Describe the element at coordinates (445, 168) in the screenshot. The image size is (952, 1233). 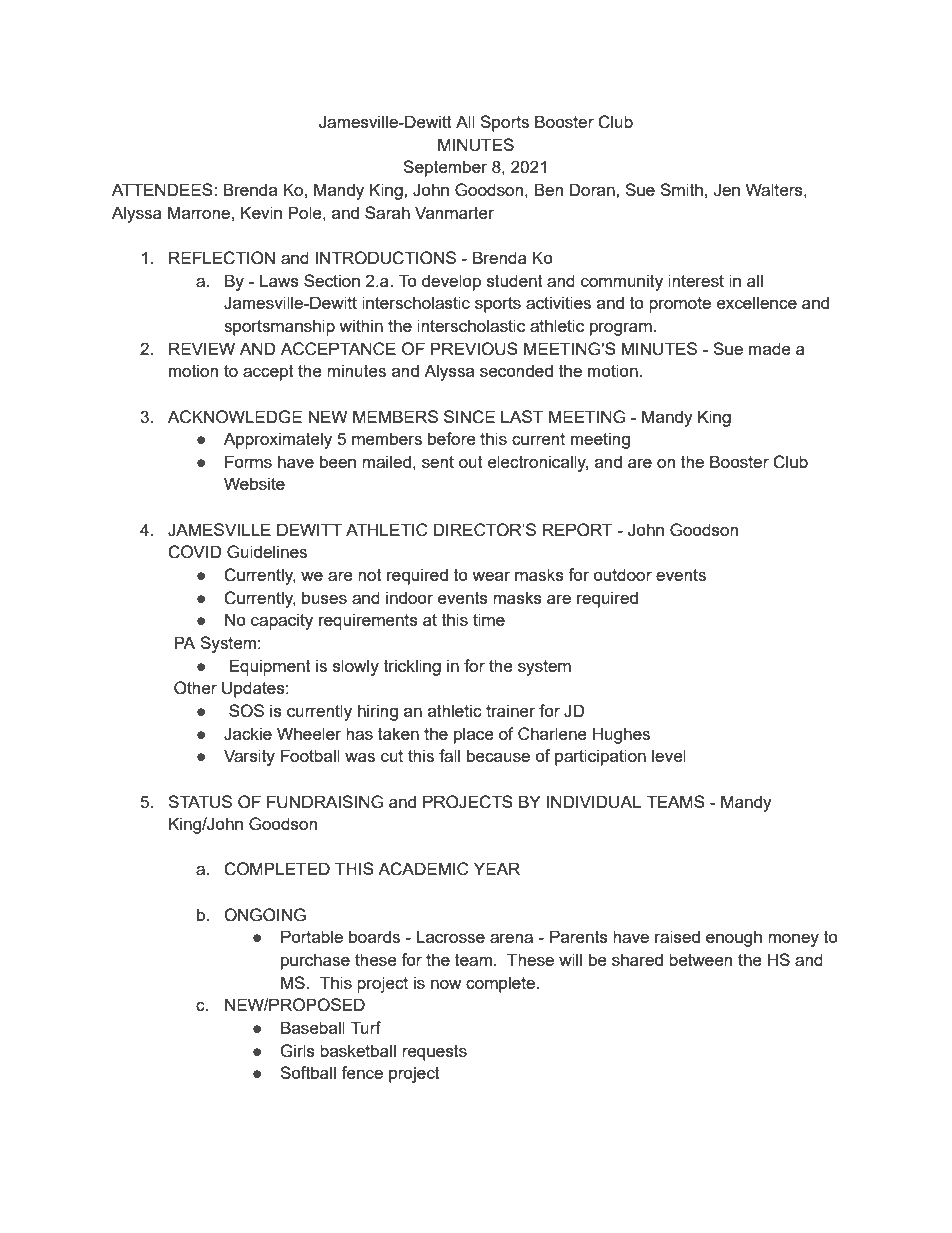
I see `September` at that location.
